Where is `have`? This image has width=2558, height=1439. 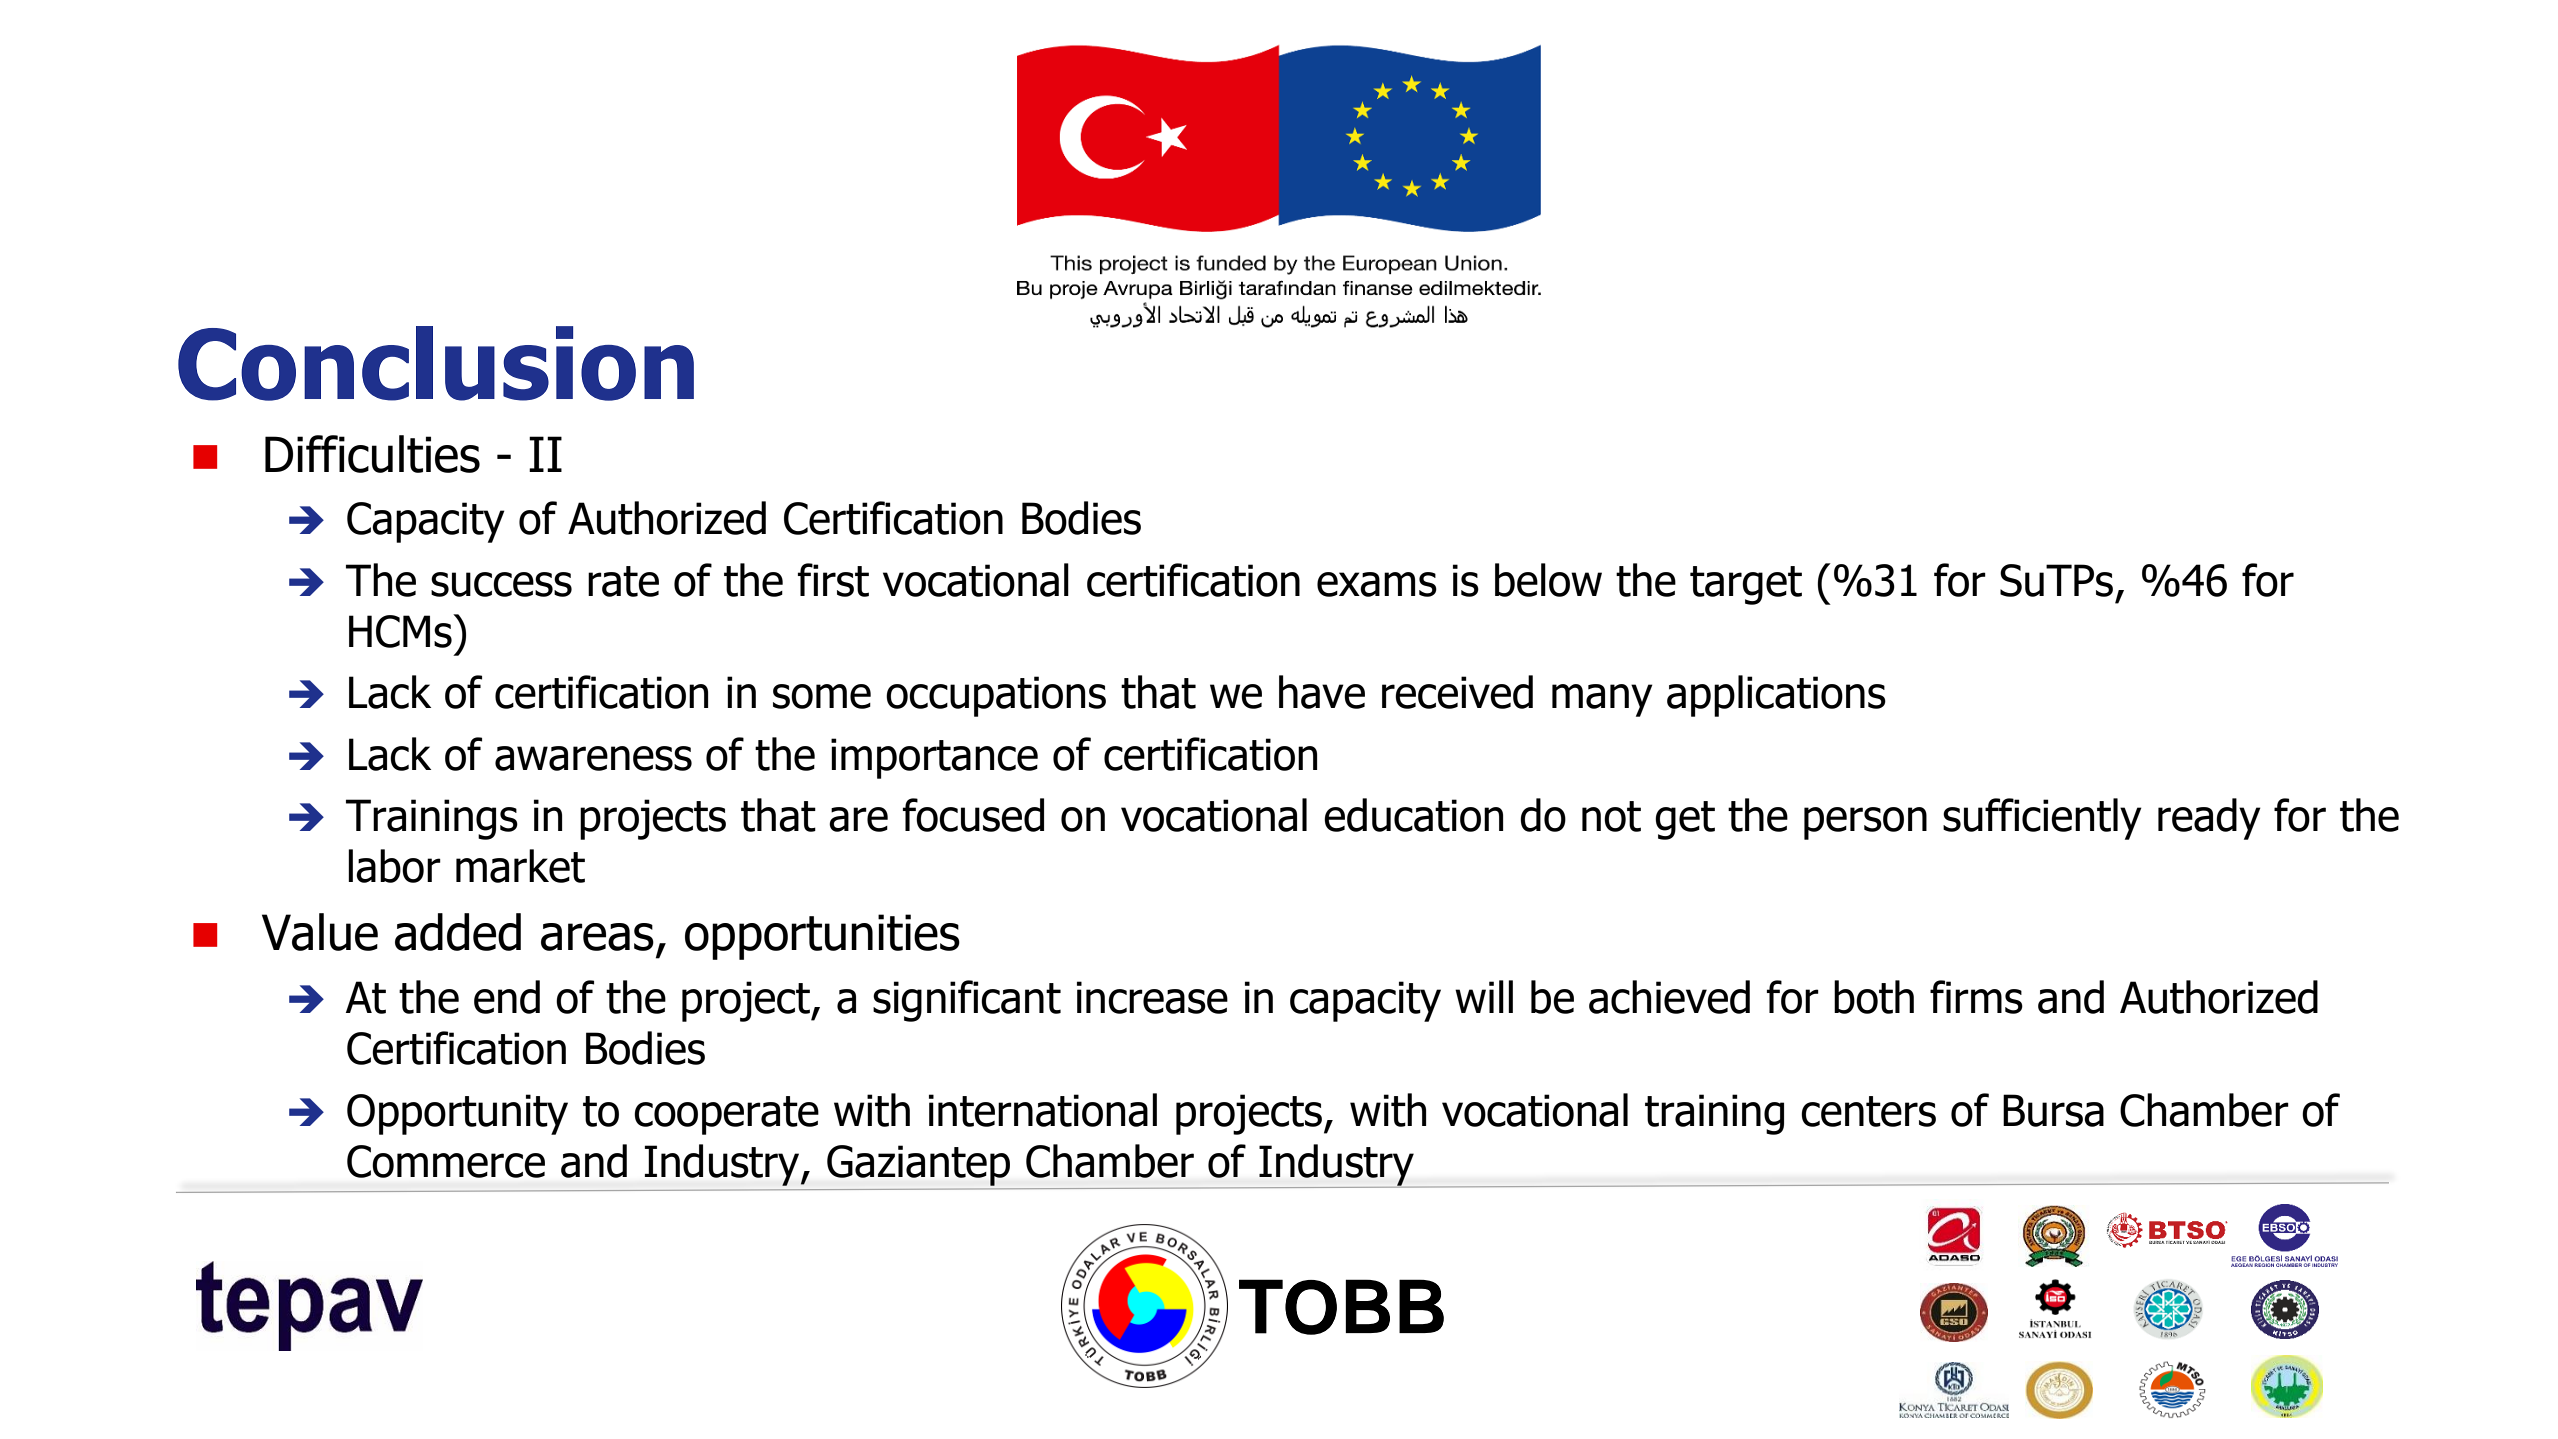 have is located at coordinates (1322, 692).
